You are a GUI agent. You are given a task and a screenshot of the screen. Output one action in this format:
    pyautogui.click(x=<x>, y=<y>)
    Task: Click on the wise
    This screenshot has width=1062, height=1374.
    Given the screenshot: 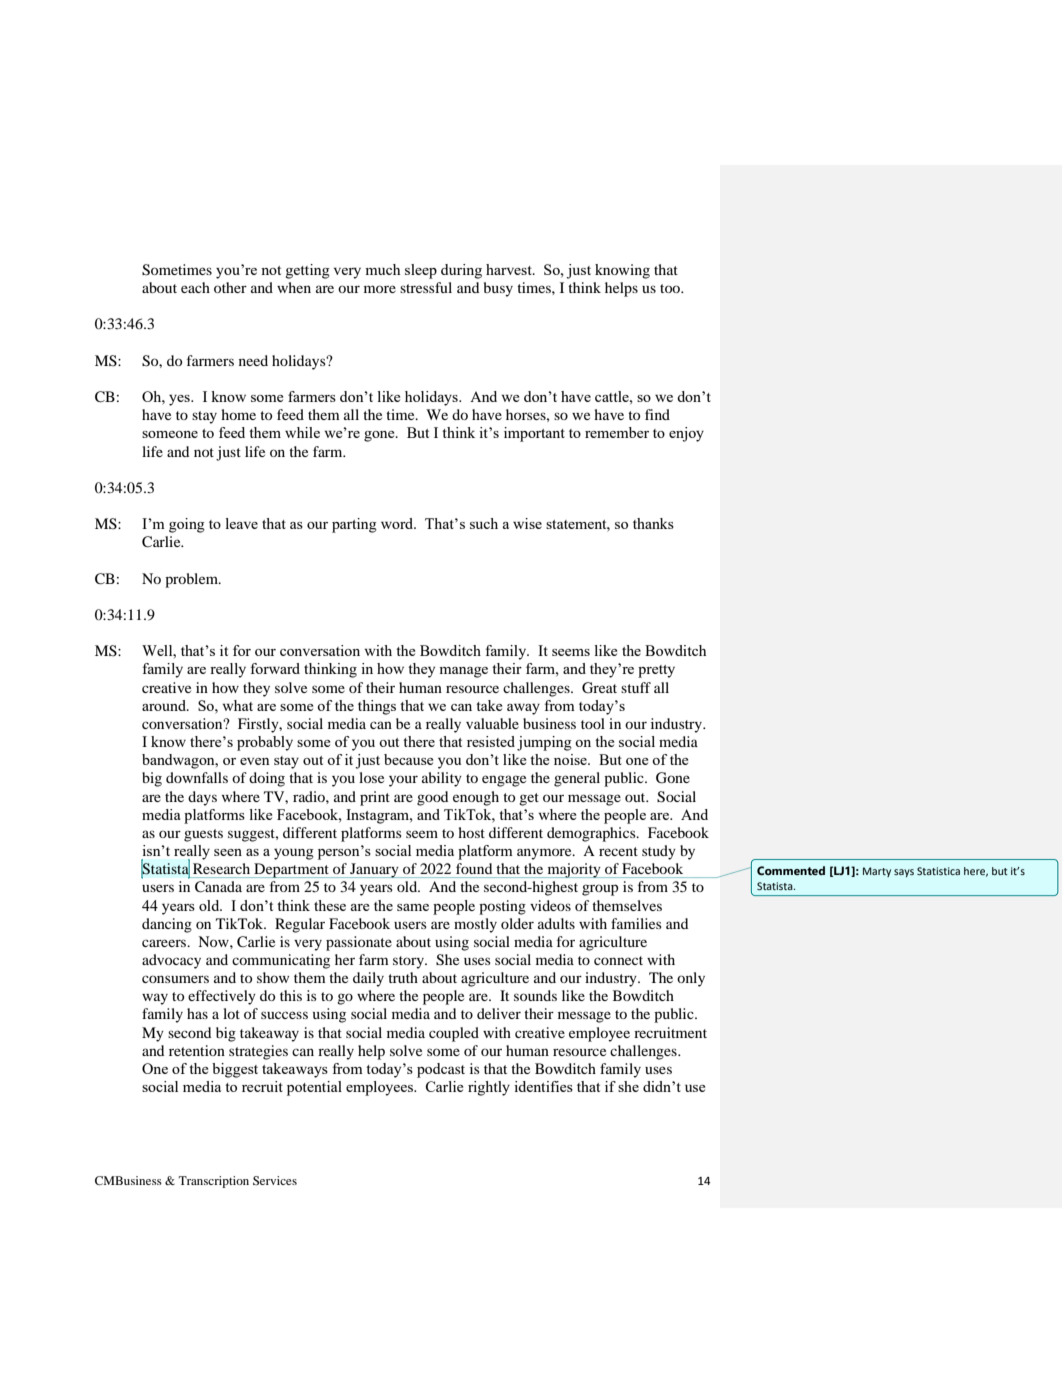 What is the action you would take?
    pyautogui.click(x=527, y=523)
